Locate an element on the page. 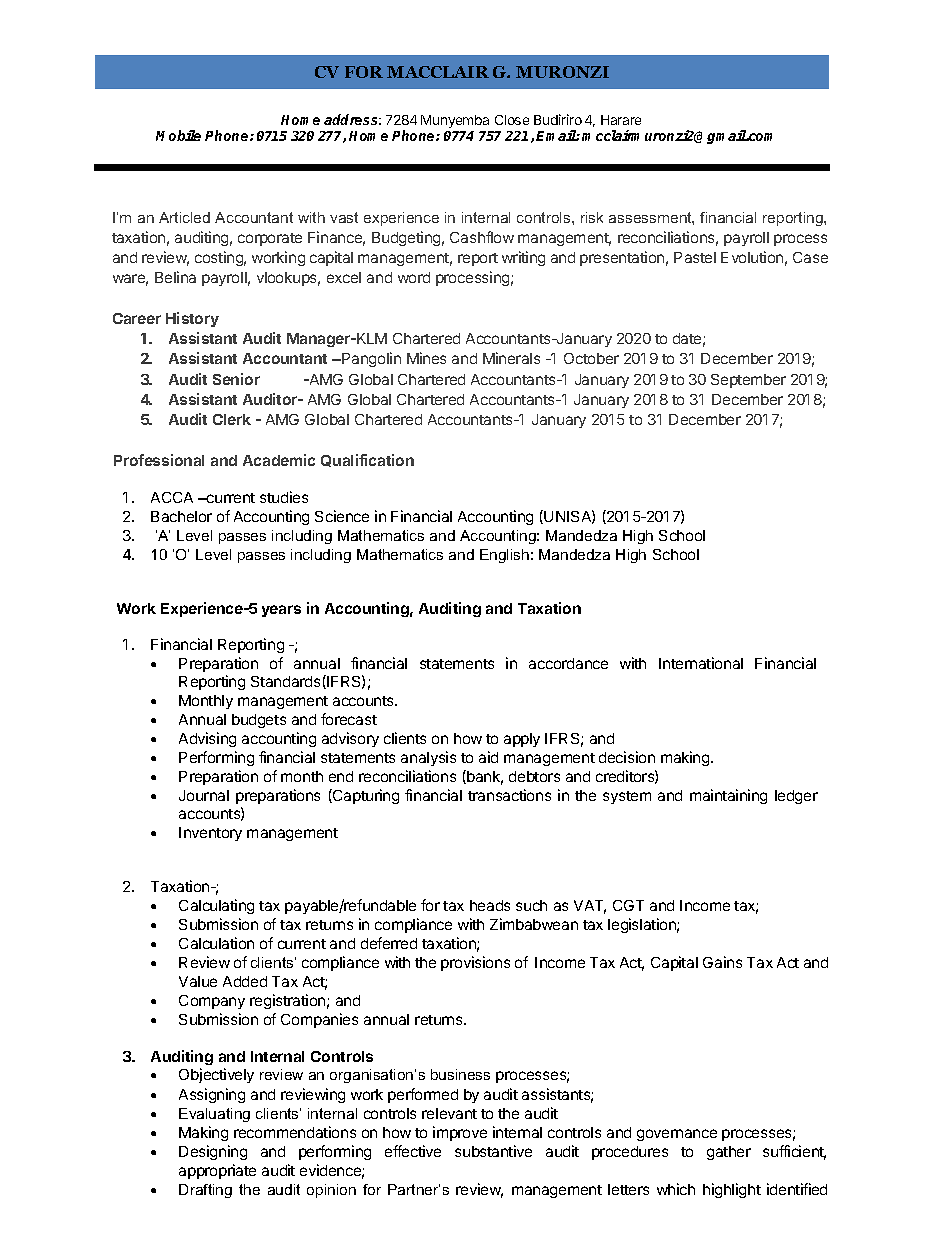  Close is located at coordinates (512, 120).
